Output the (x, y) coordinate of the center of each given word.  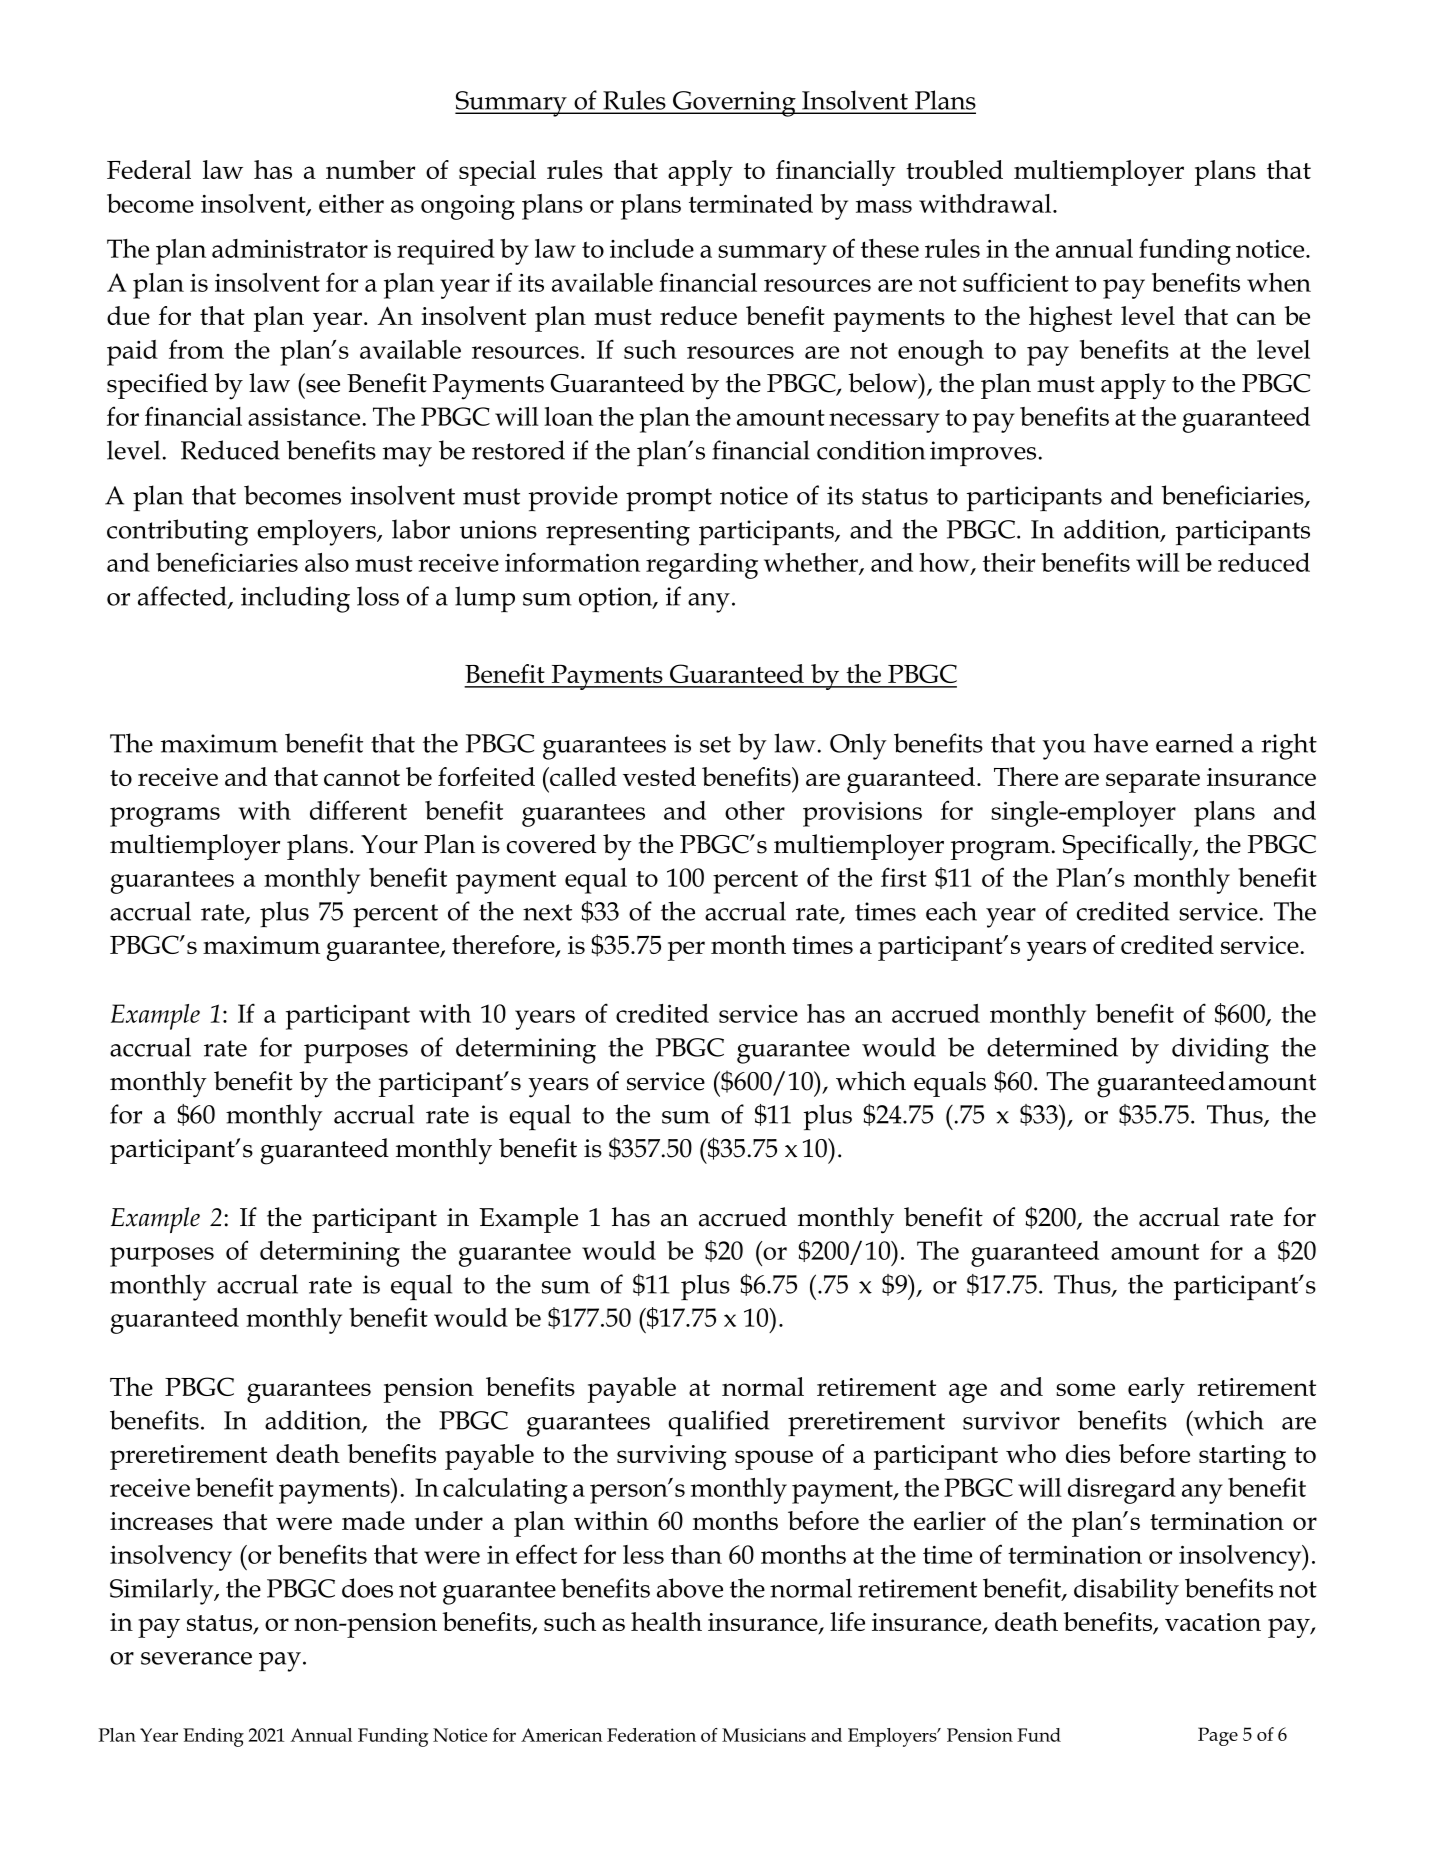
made (373, 1520)
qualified (719, 1423)
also (327, 562)
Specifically (1129, 847)
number (370, 169)
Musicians (764, 1735)
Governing (734, 104)
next (547, 912)
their (1009, 562)
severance (196, 1658)
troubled (954, 169)
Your (389, 844)
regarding (702, 566)
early (1156, 1390)
